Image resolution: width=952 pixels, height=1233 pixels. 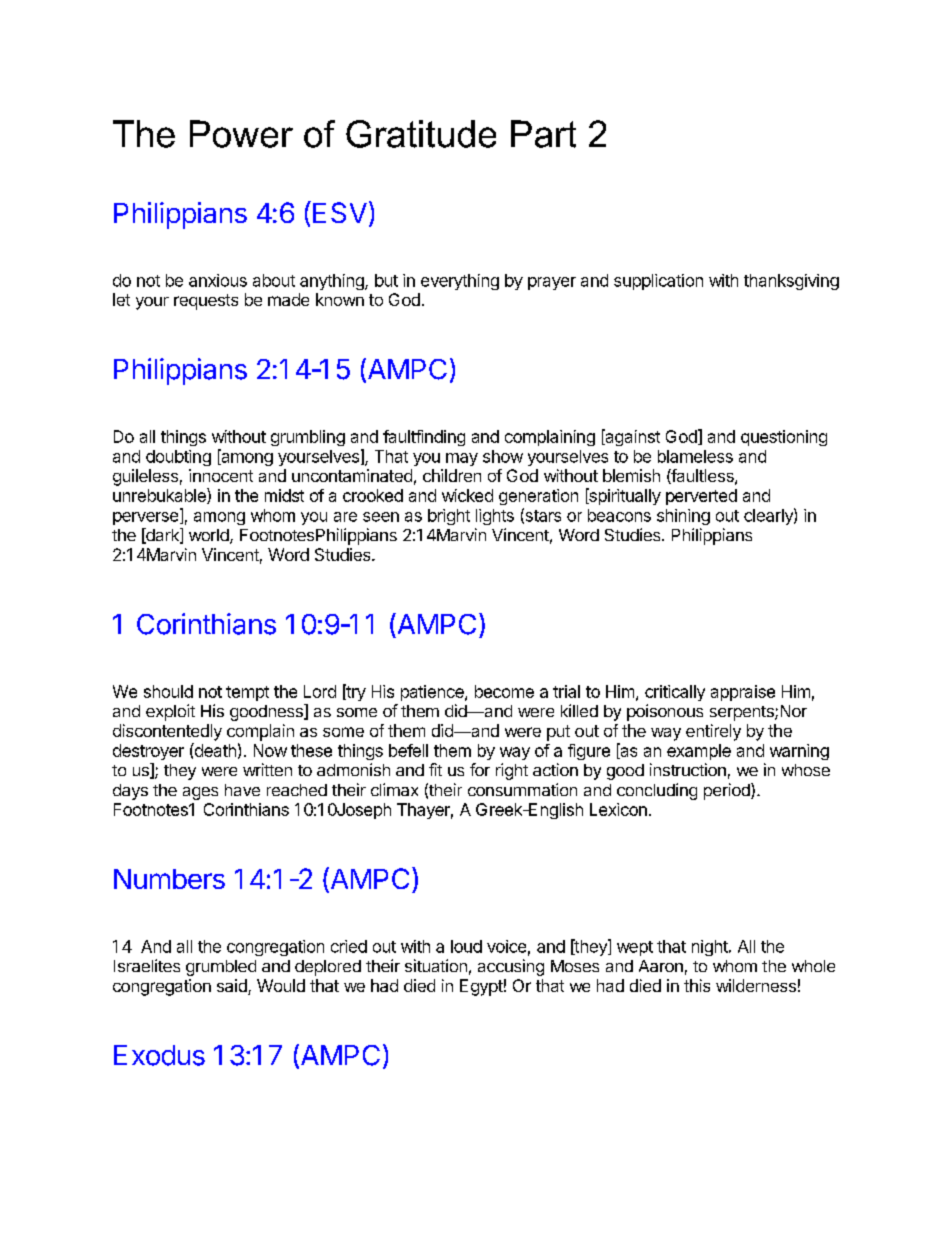 What do you see at coordinates (683, 517) in the screenshot?
I see `shining` at bounding box center [683, 517].
